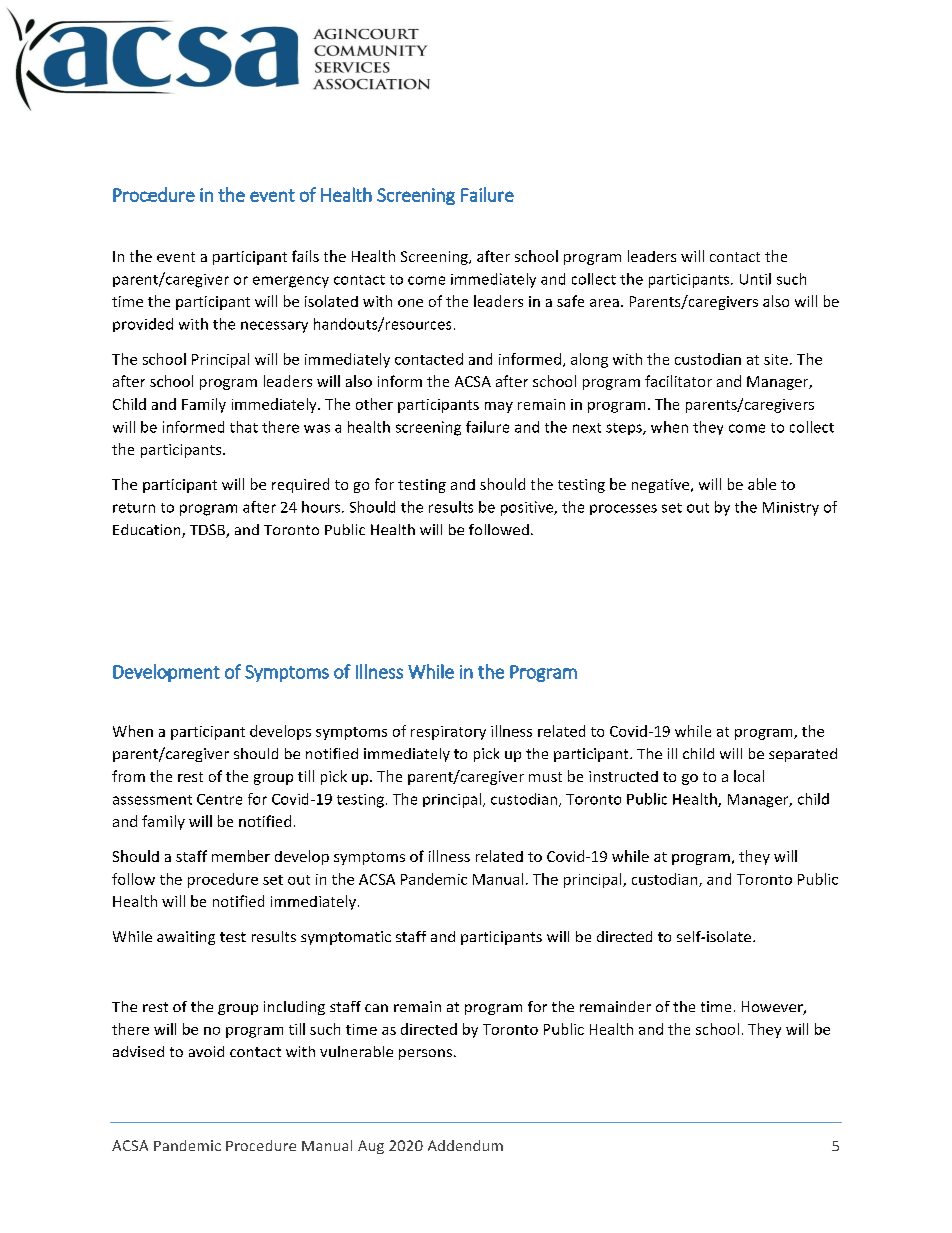 This screenshot has width=952, height=1233. Describe the element at coordinates (241, 856) in the screenshot. I see `member` at that location.
